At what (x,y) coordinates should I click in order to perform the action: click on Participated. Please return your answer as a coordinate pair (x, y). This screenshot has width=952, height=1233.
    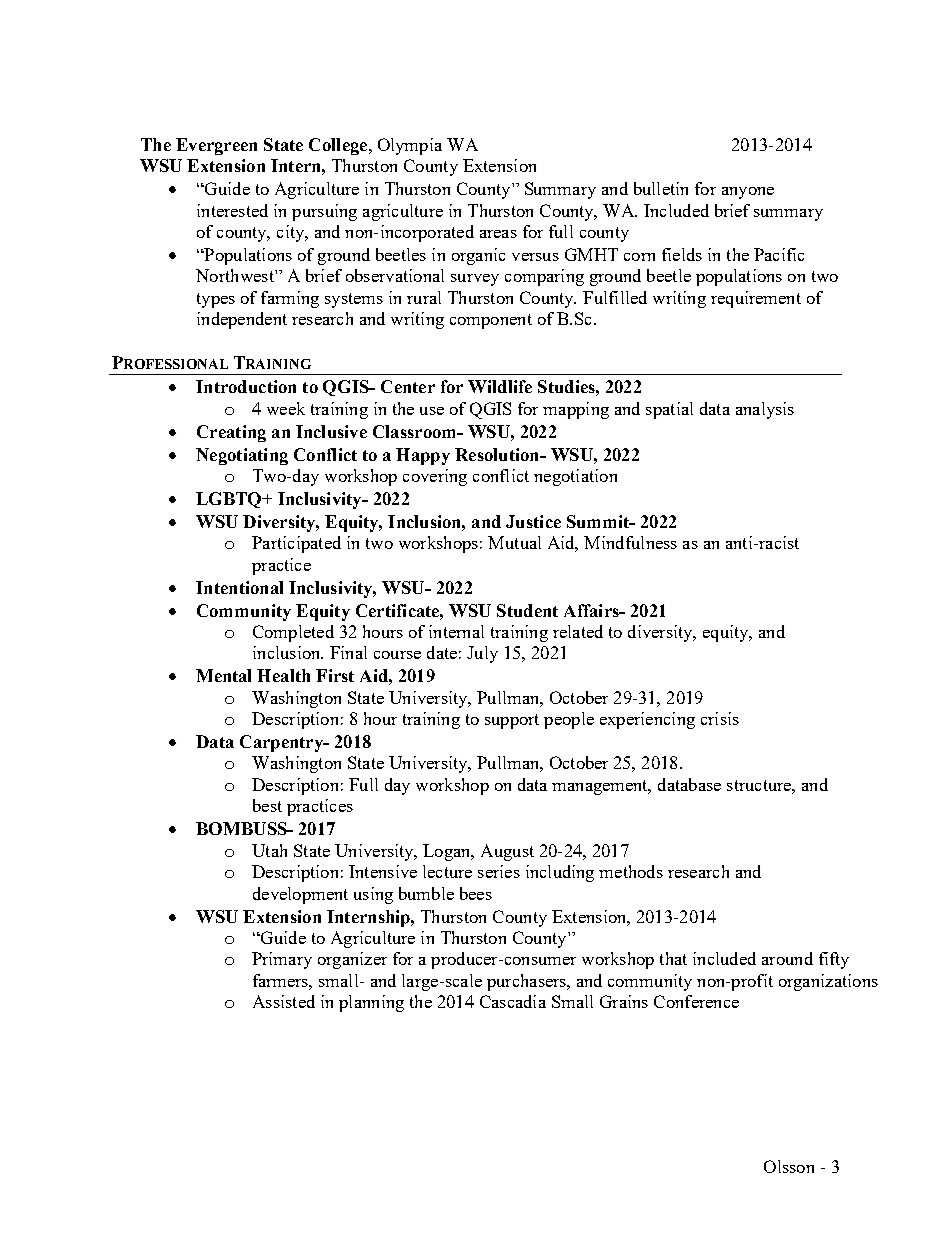
    Looking at the image, I should click on (296, 544).
